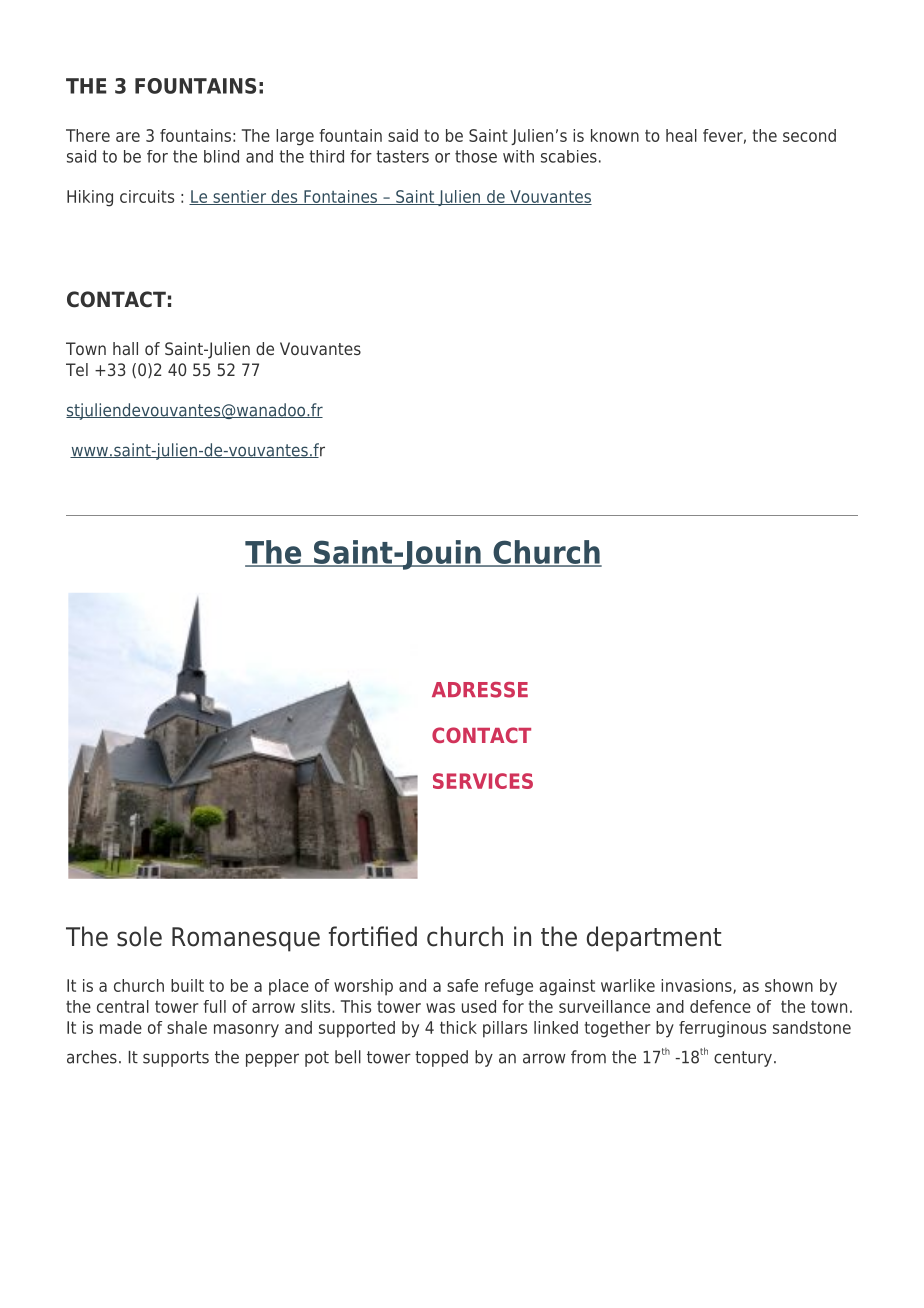 The width and height of the screenshot is (924, 1308). What do you see at coordinates (480, 690) in the screenshot?
I see `ADRESSE` at bounding box center [480, 690].
